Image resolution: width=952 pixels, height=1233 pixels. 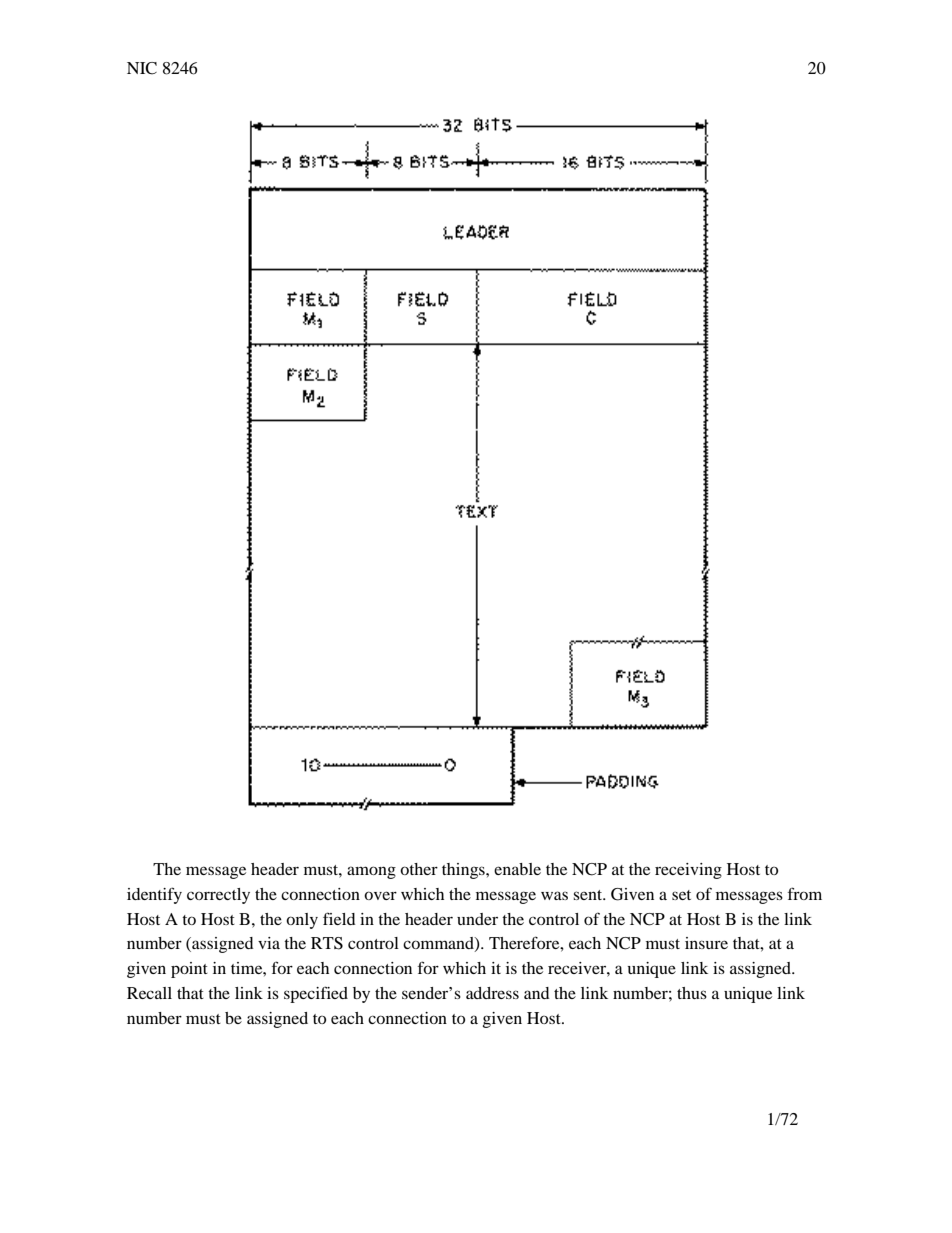 What do you see at coordinates (706, 943) in the screenshot?
I see `insure` at bounding box center [706, 943].
